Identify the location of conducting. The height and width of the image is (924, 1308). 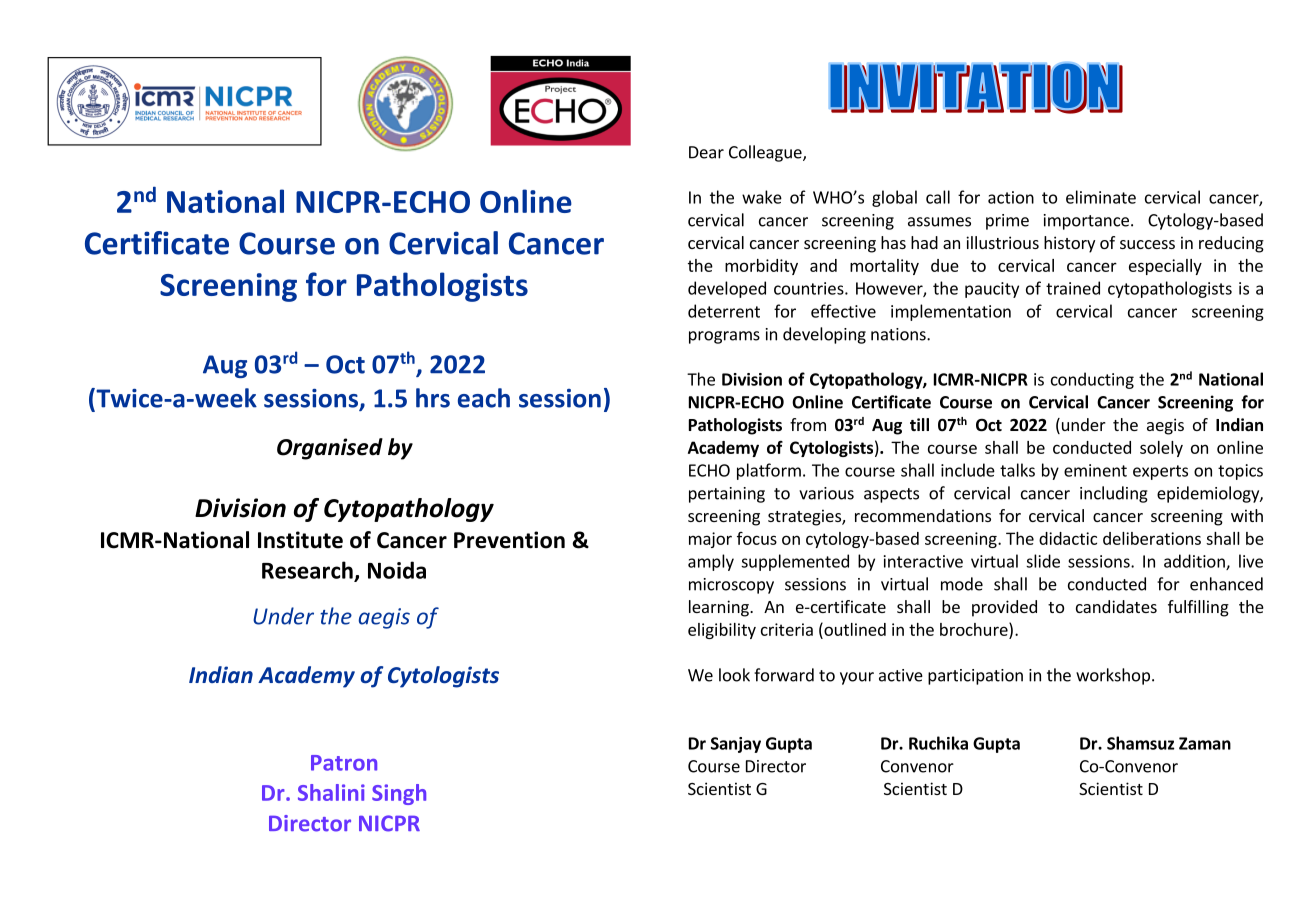
(1092, 380).
